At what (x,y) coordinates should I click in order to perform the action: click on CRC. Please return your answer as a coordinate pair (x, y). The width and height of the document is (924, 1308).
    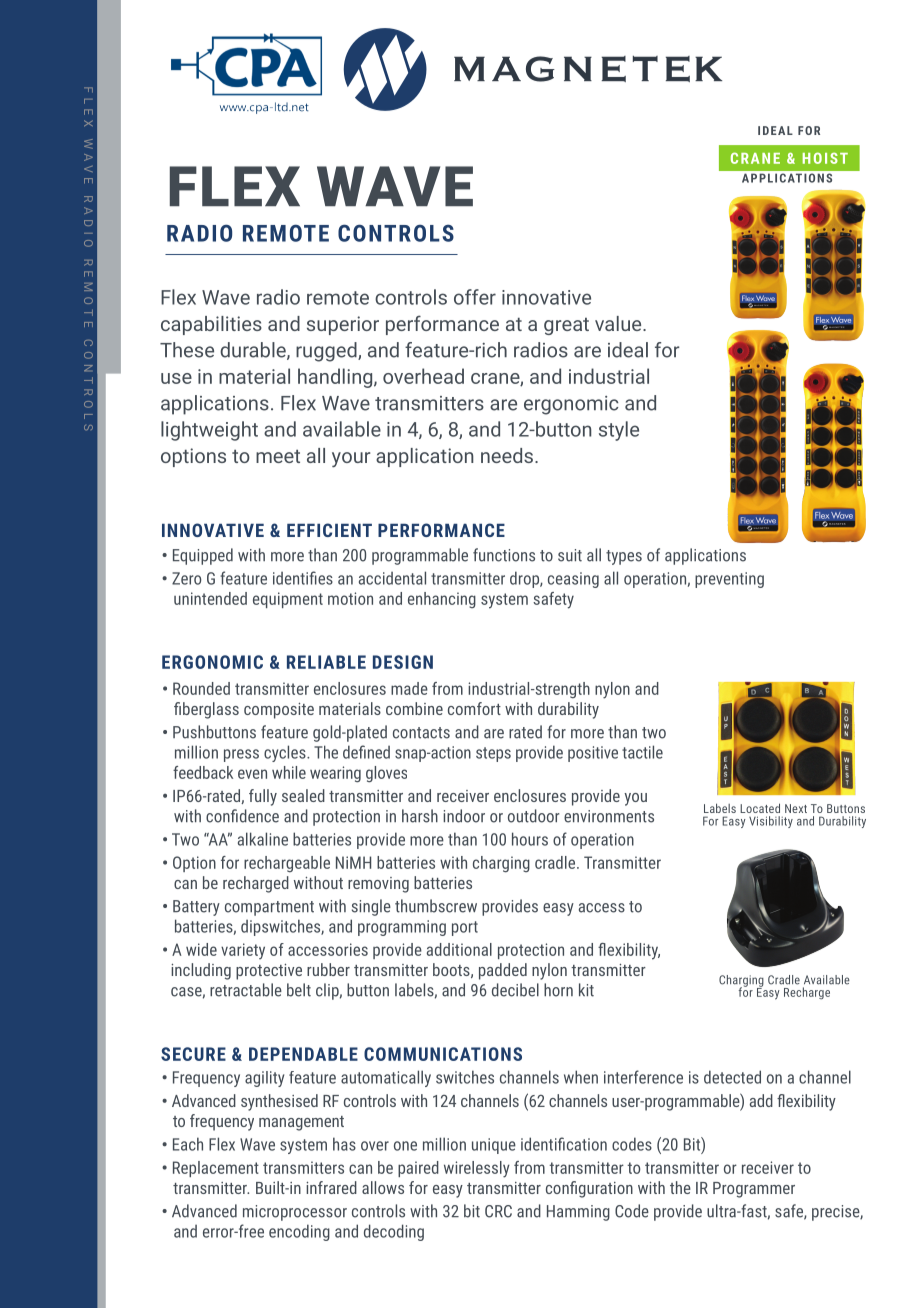
    Looking at the image, I should click on (498, 1211).
